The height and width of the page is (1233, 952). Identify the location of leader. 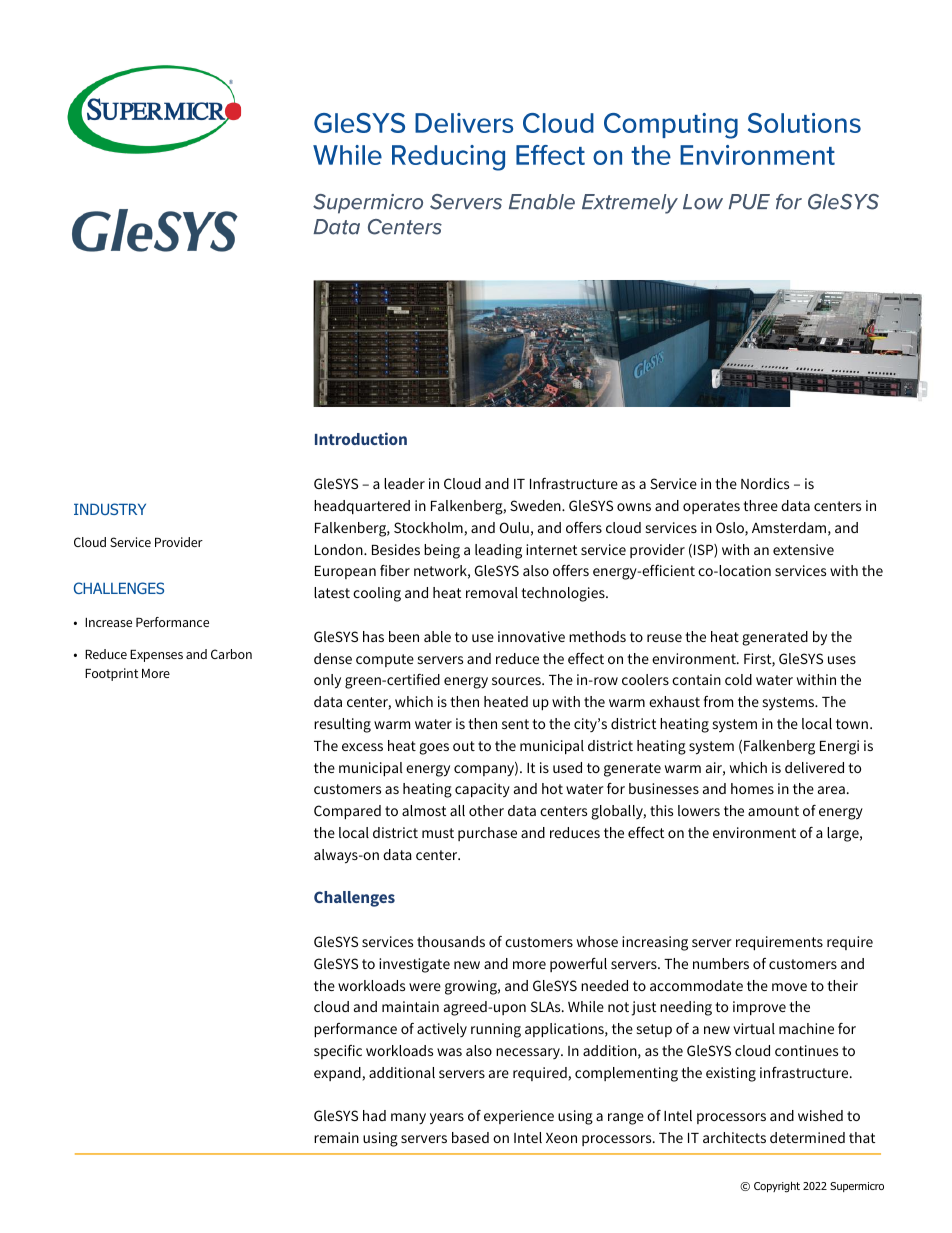
(404, 483).
